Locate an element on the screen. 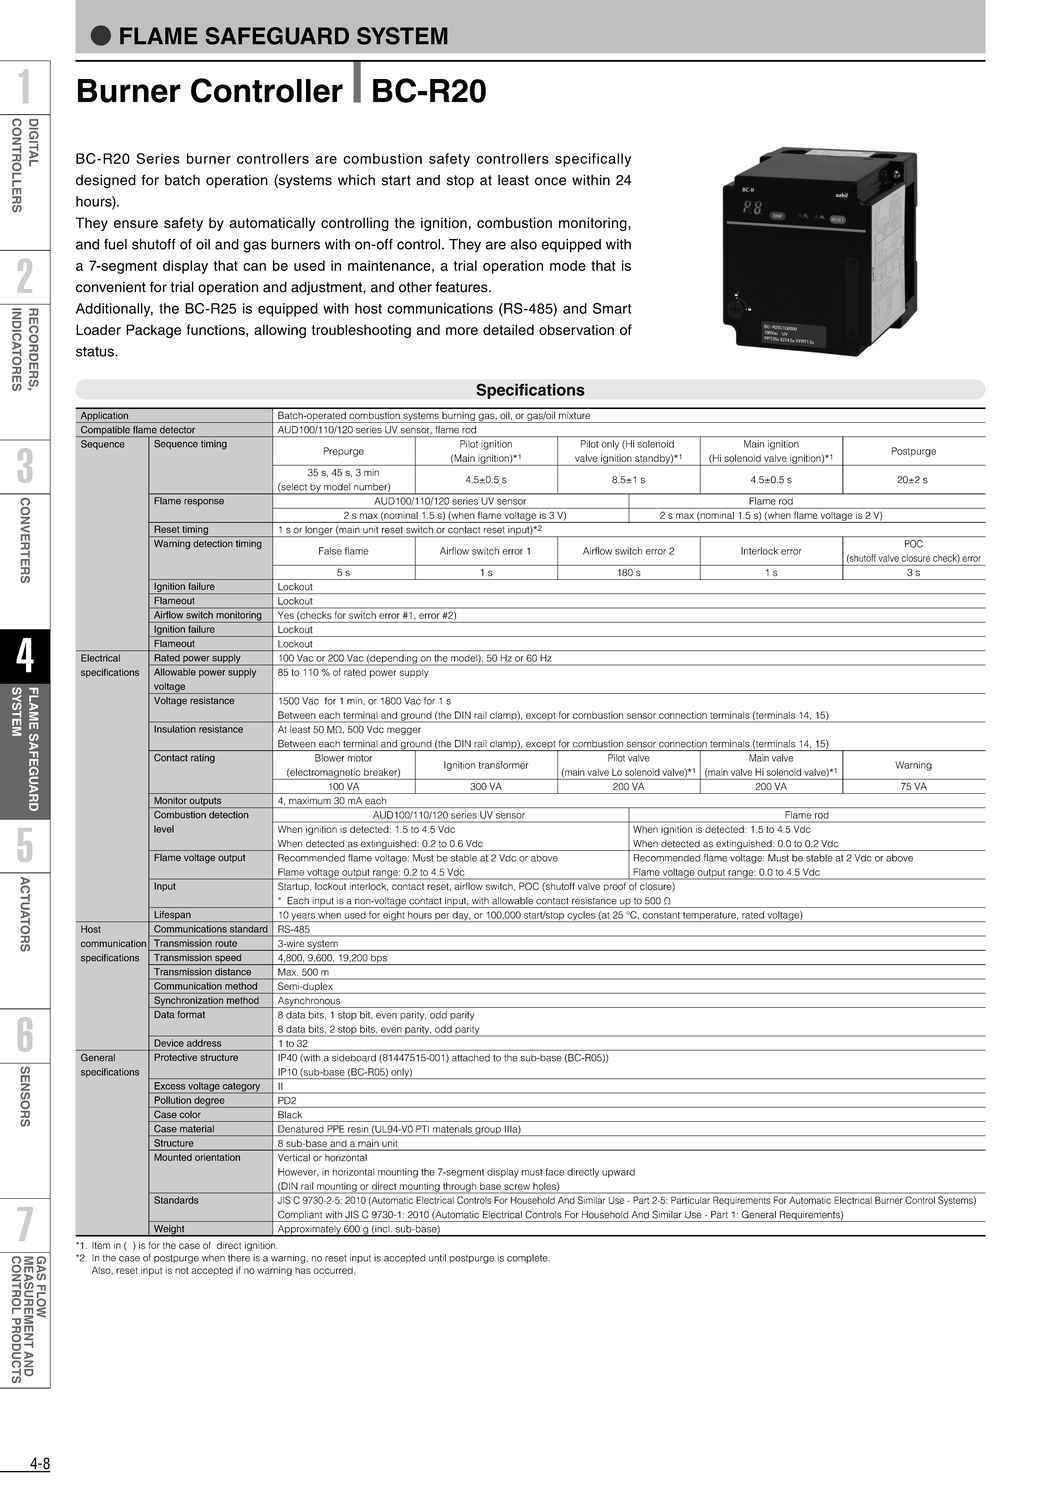 The width and height of the screenshot is (1061, 1502). transformer is located at coordinates (504, 765).
